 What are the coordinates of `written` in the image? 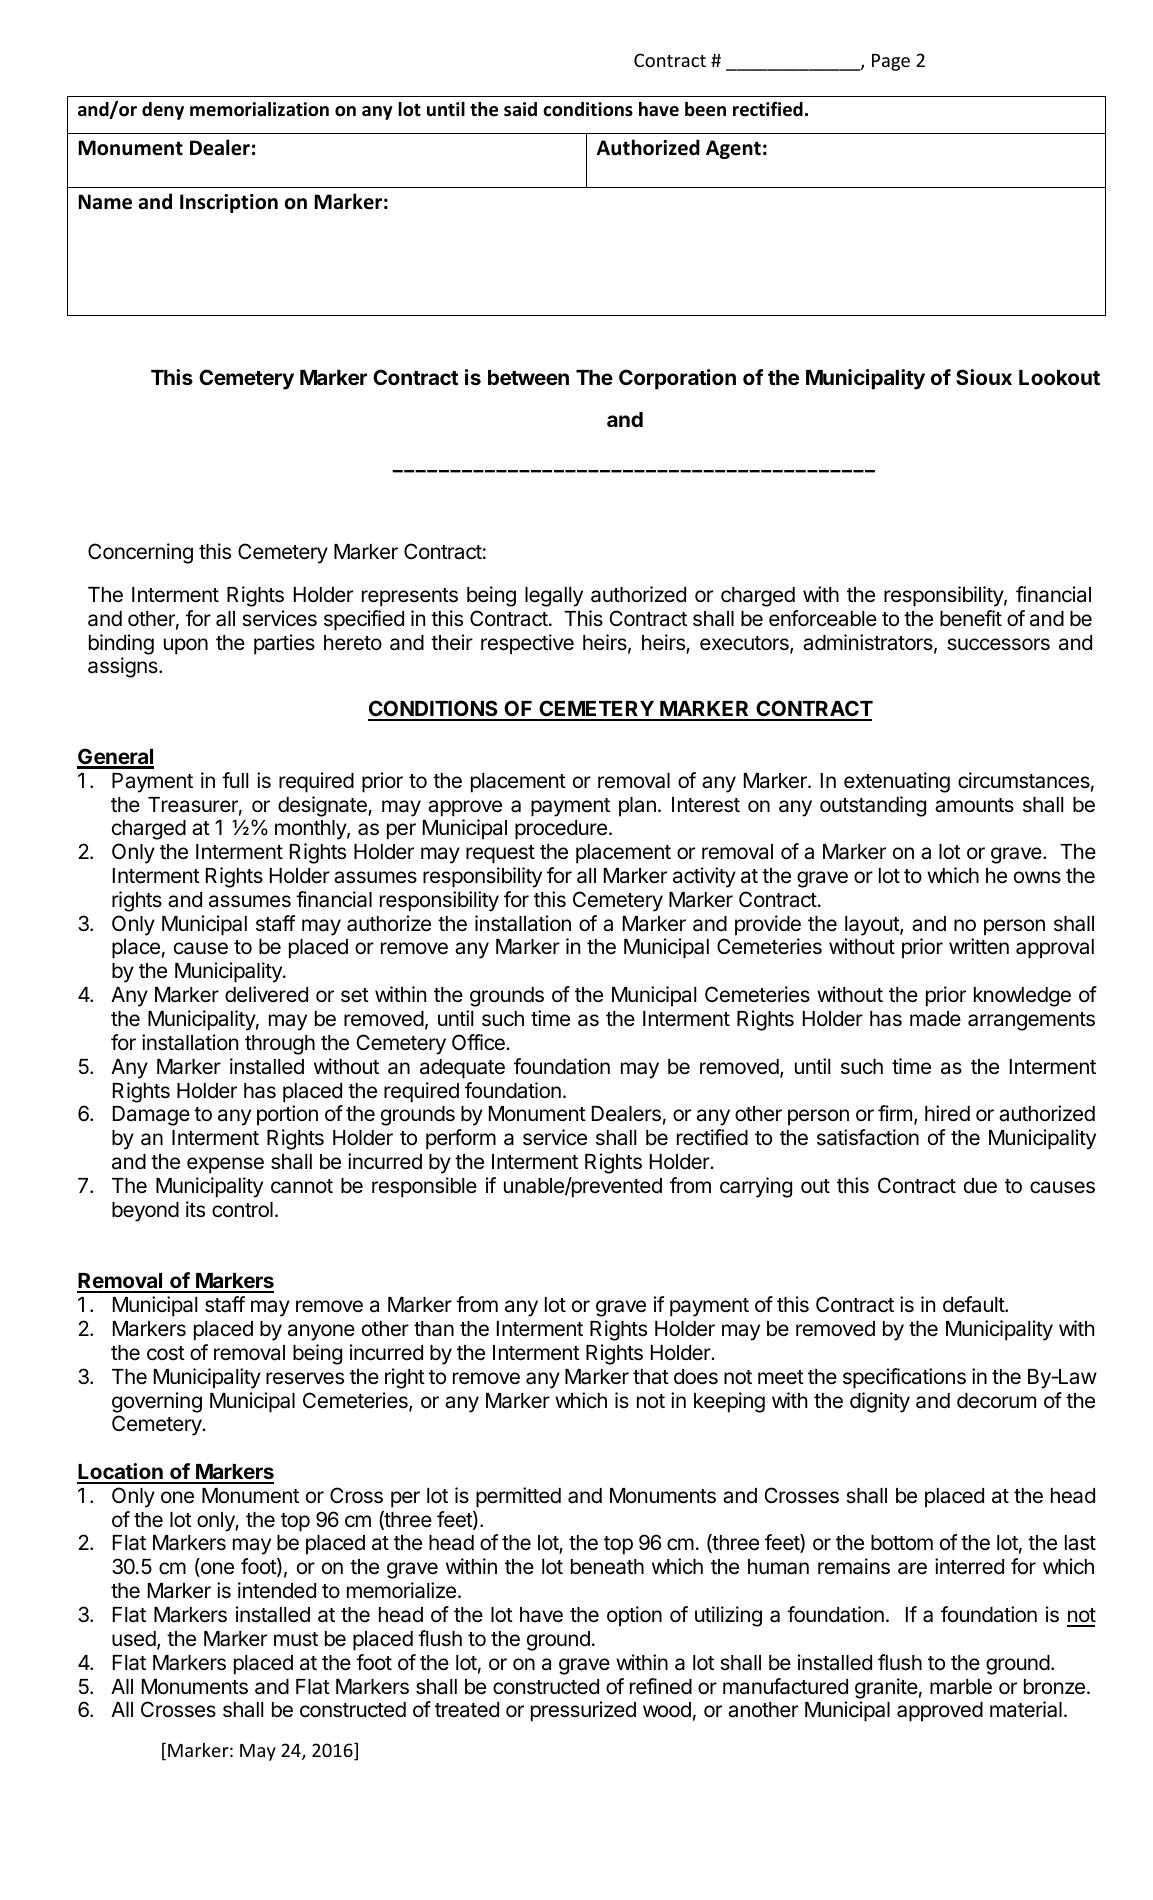 It's located at (979, 946).
